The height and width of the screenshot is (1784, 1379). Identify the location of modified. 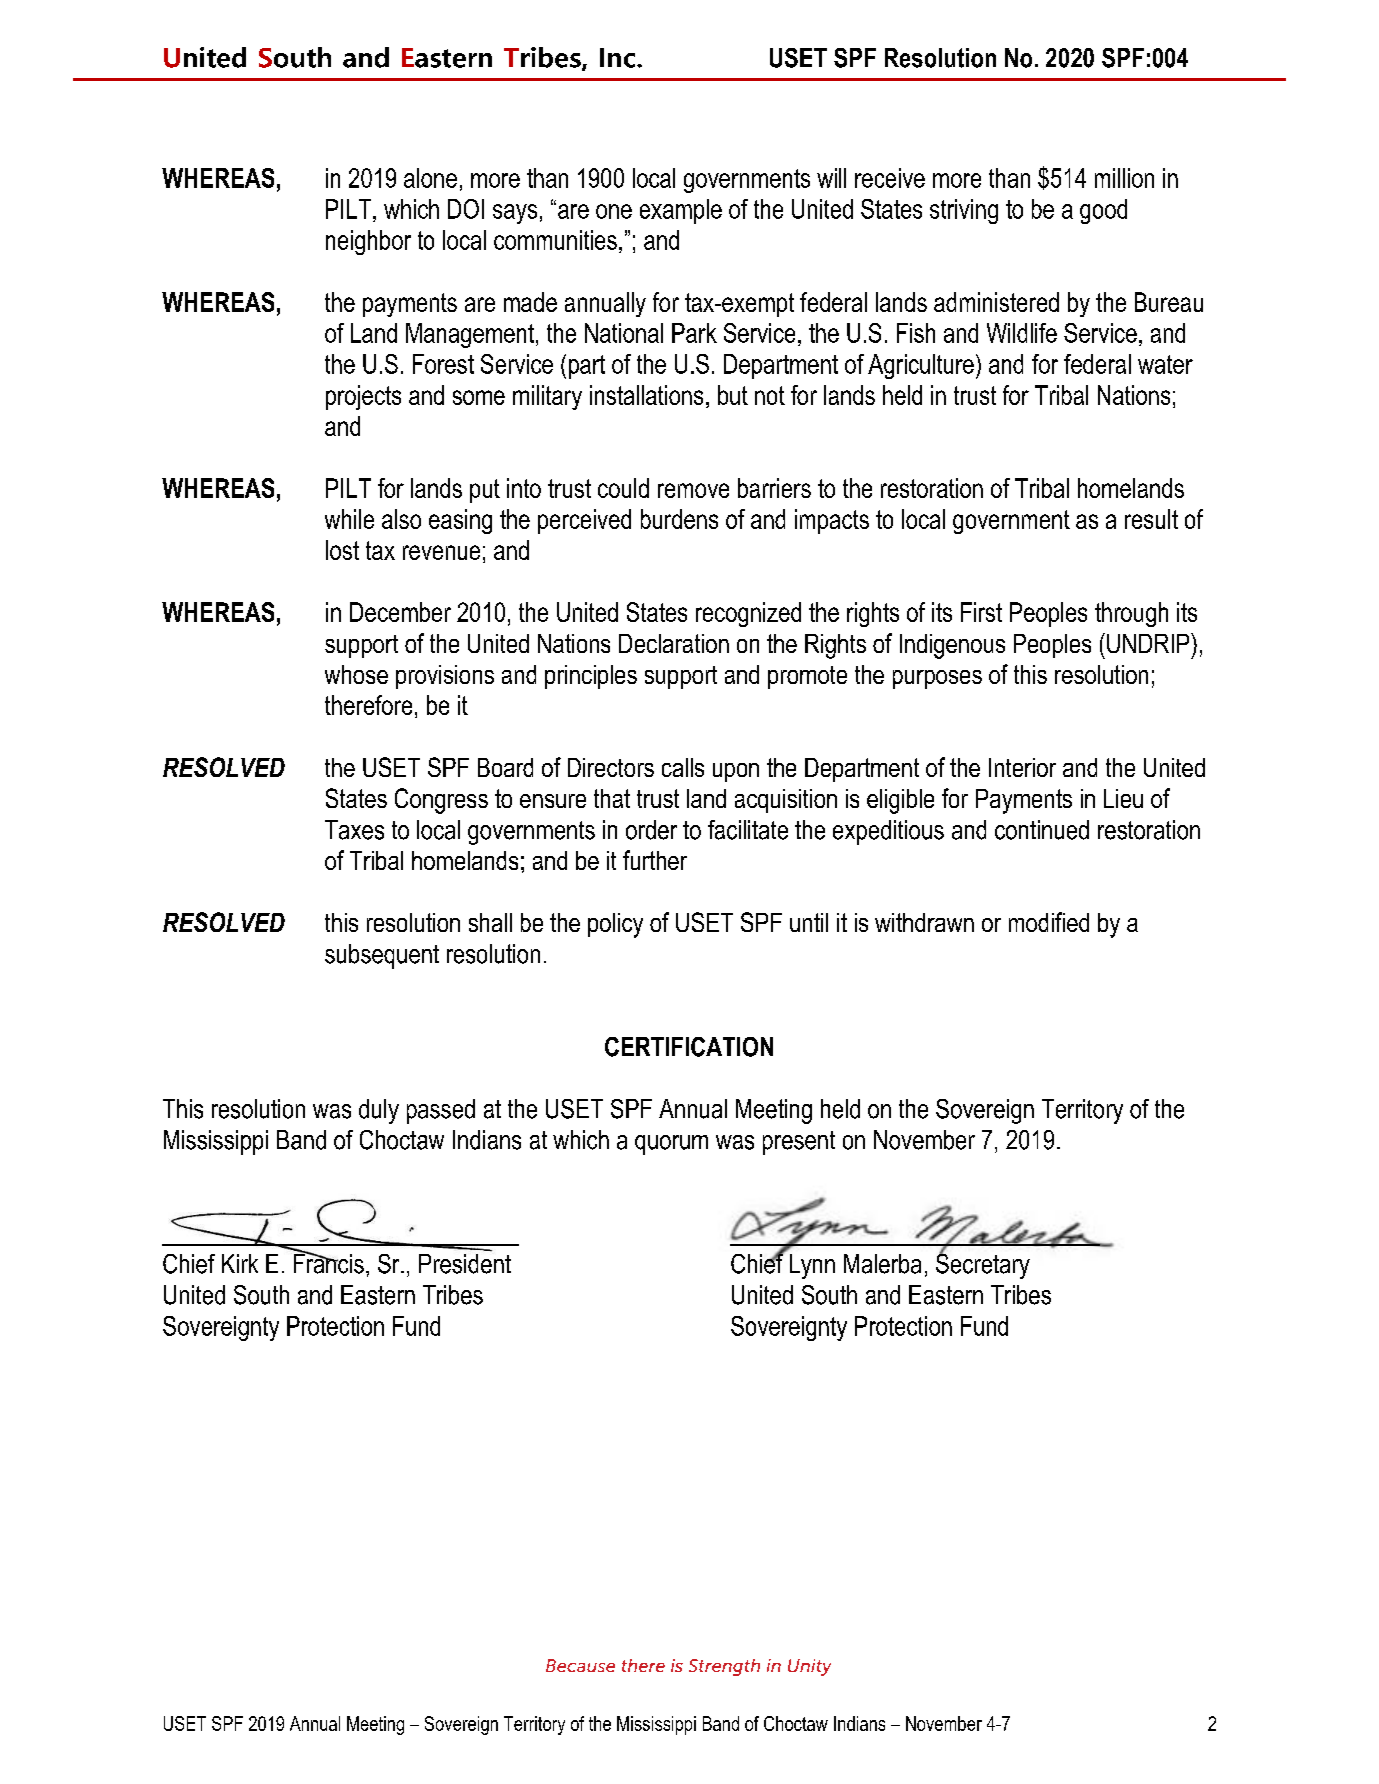
(1049, 922).
